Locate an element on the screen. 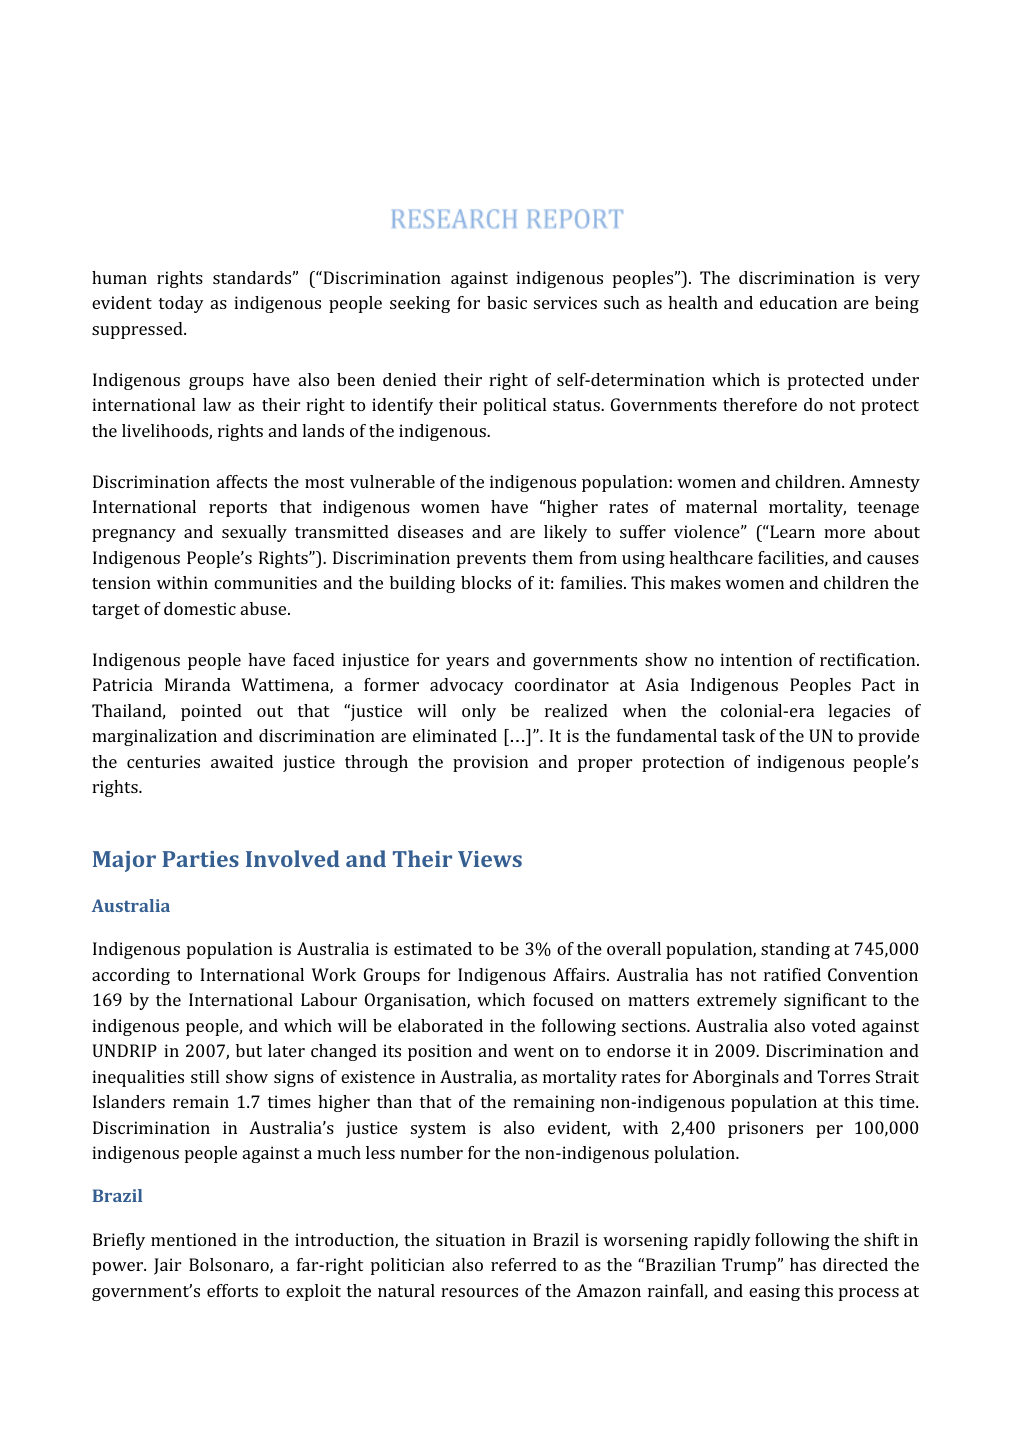 The width and height of the screenshot is (1012, 1431). directed is located at coordinates (855, 1264).
